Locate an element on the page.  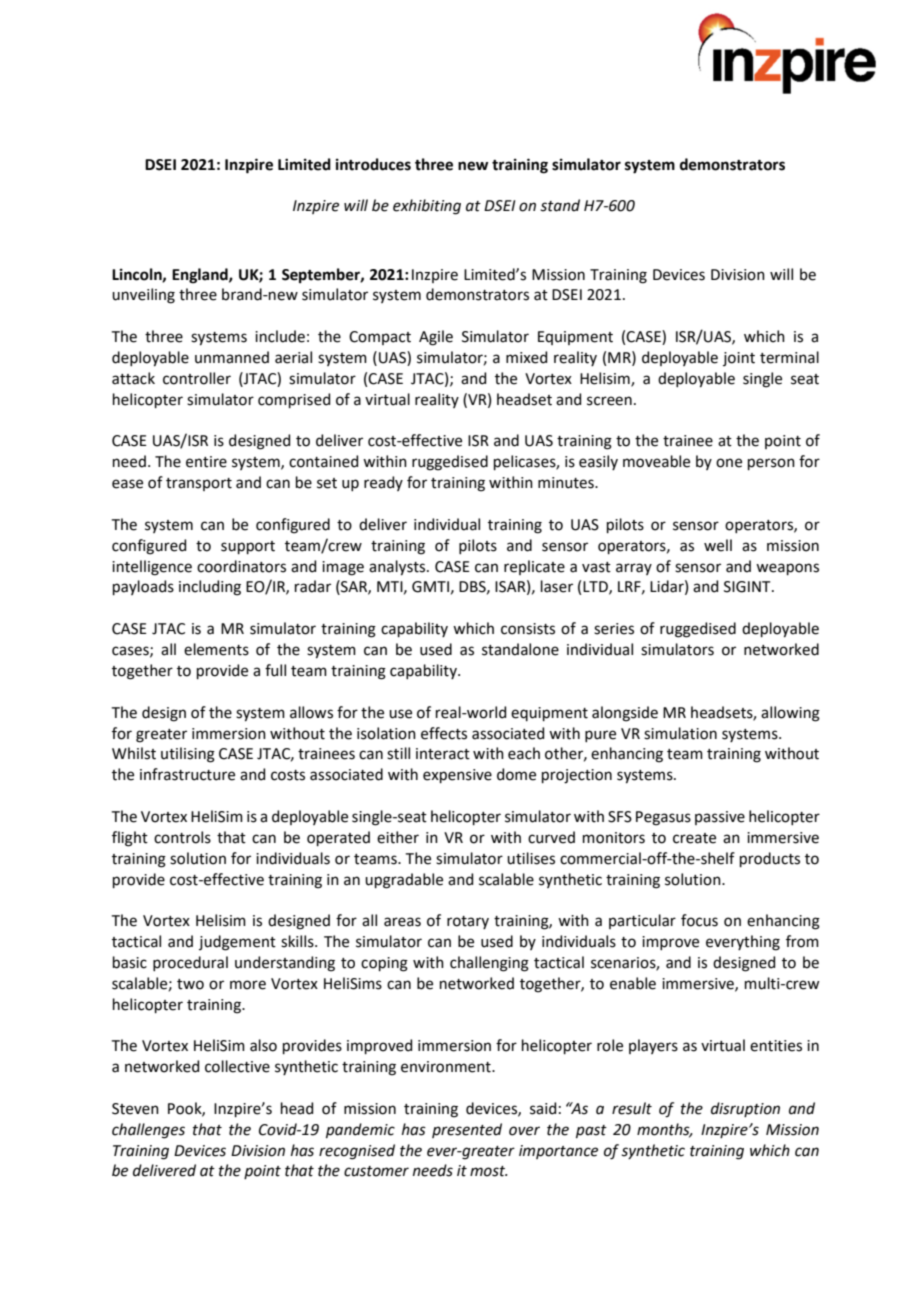
joint is located at coordinates (739, 359).
